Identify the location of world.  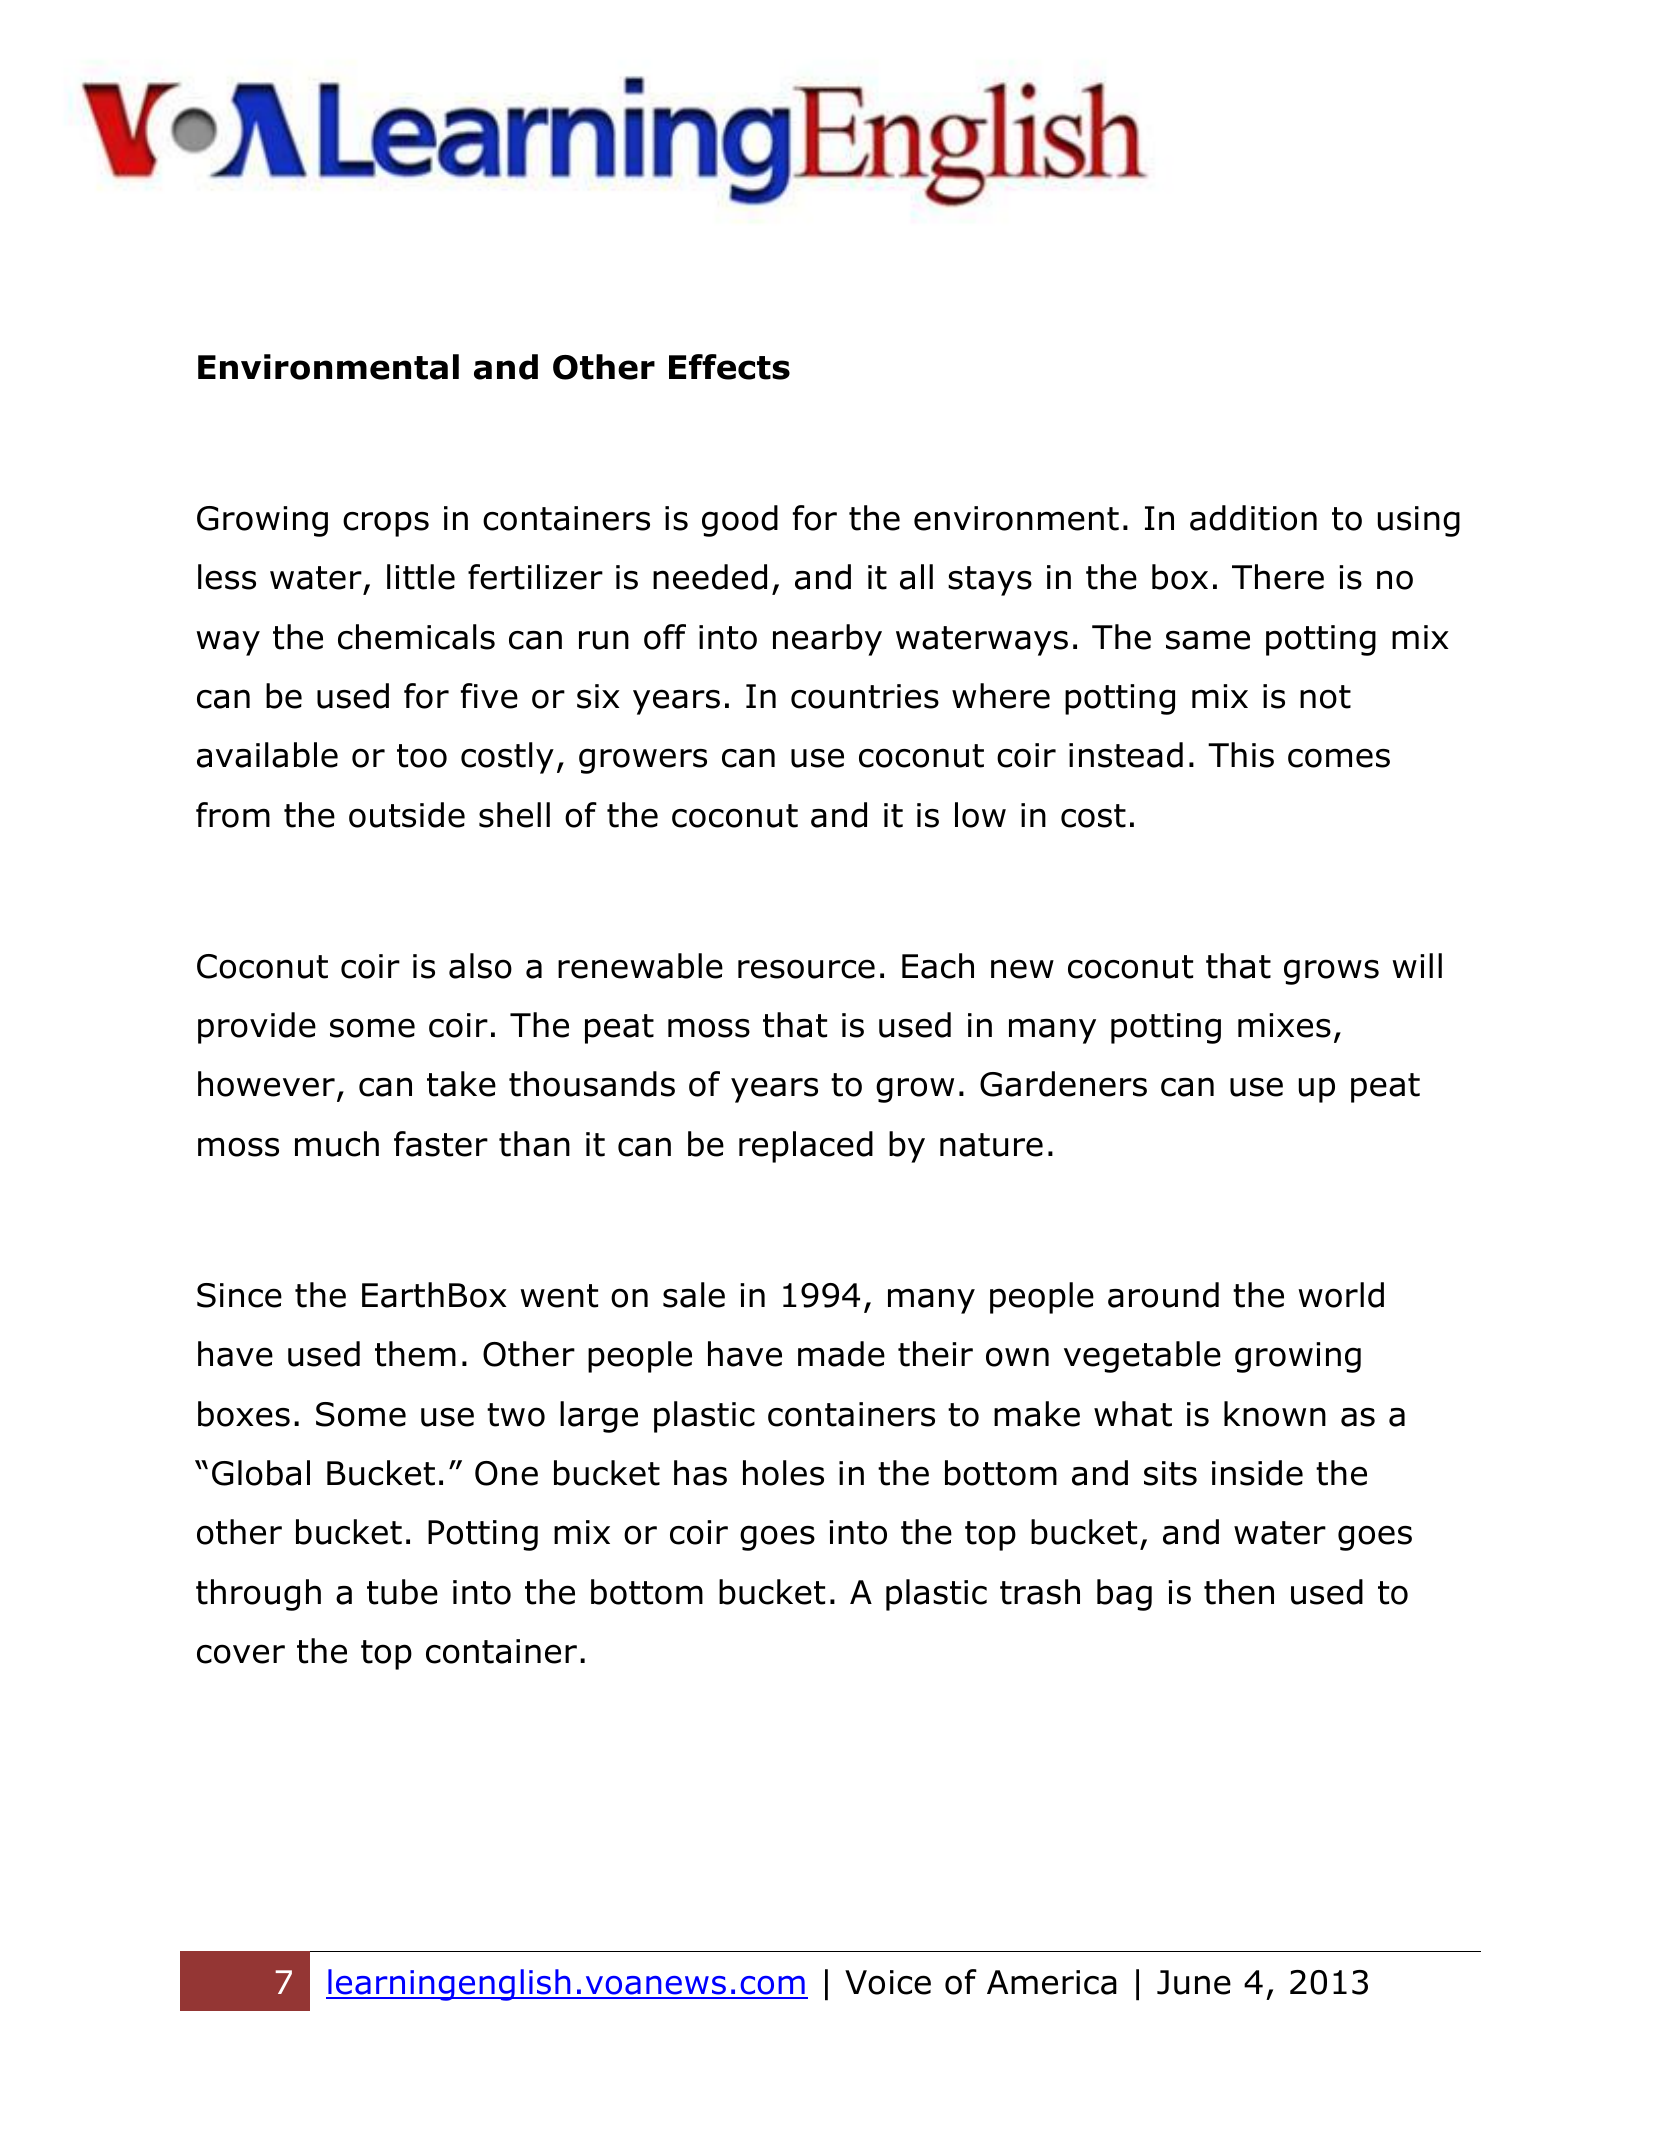
(1341, 1295).
